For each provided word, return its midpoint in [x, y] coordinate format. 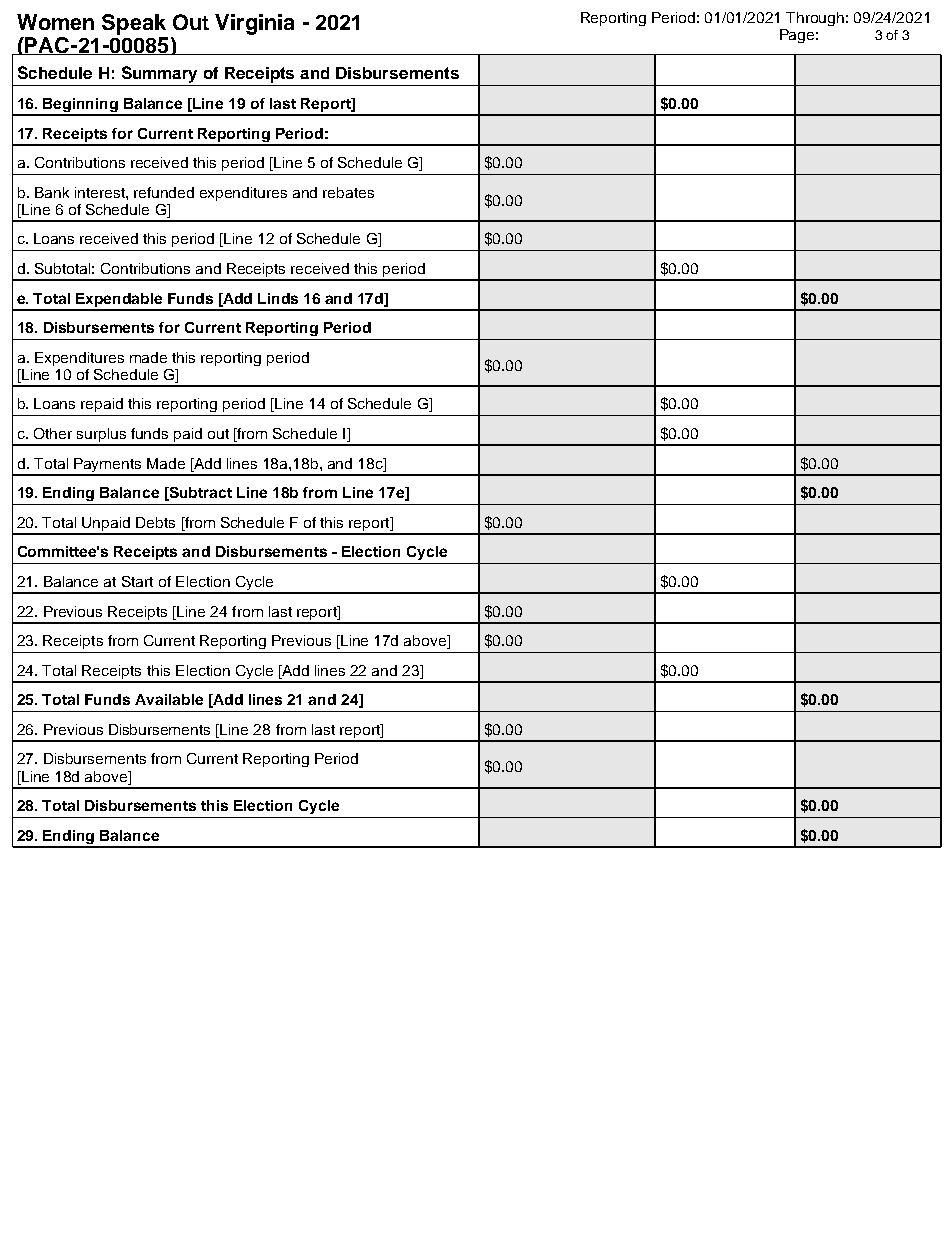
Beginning [81, 106]
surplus [102, 436]
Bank [52, 192]
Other [53, 433]
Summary [160, 76]
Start [137, 581]
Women [55, 22]
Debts [155, 522]
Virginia [254, 24]
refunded [164, 192]
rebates [348, 192]
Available [169, 699]
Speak [134, 24]
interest [101, 192]
